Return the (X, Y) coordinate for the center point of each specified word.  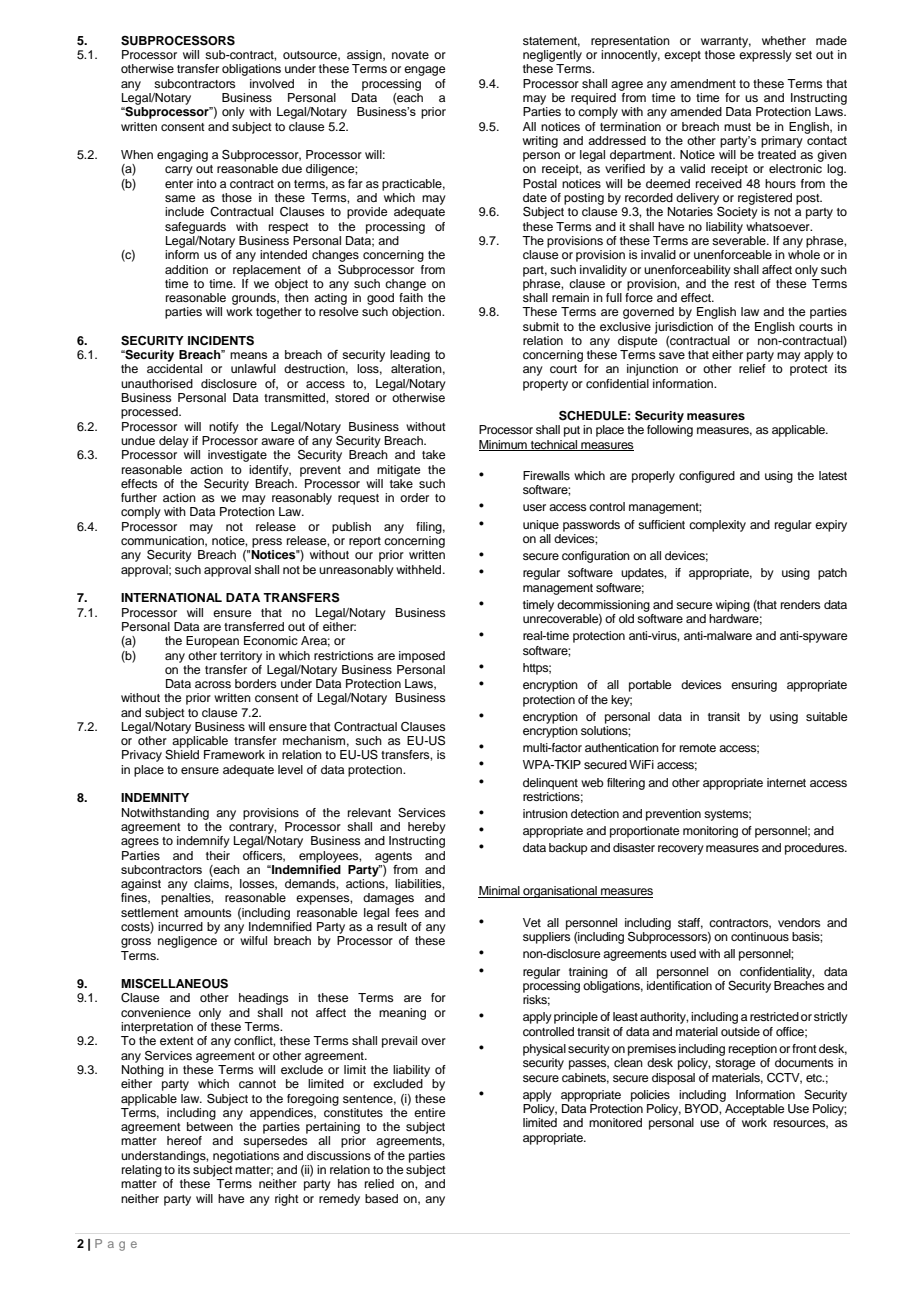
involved (272, 83)
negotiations (246, 1157)
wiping (733, 606)
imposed (422, 657)
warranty (726, 42)
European (212, 642)
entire (429, 1112)
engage (424, 71)
